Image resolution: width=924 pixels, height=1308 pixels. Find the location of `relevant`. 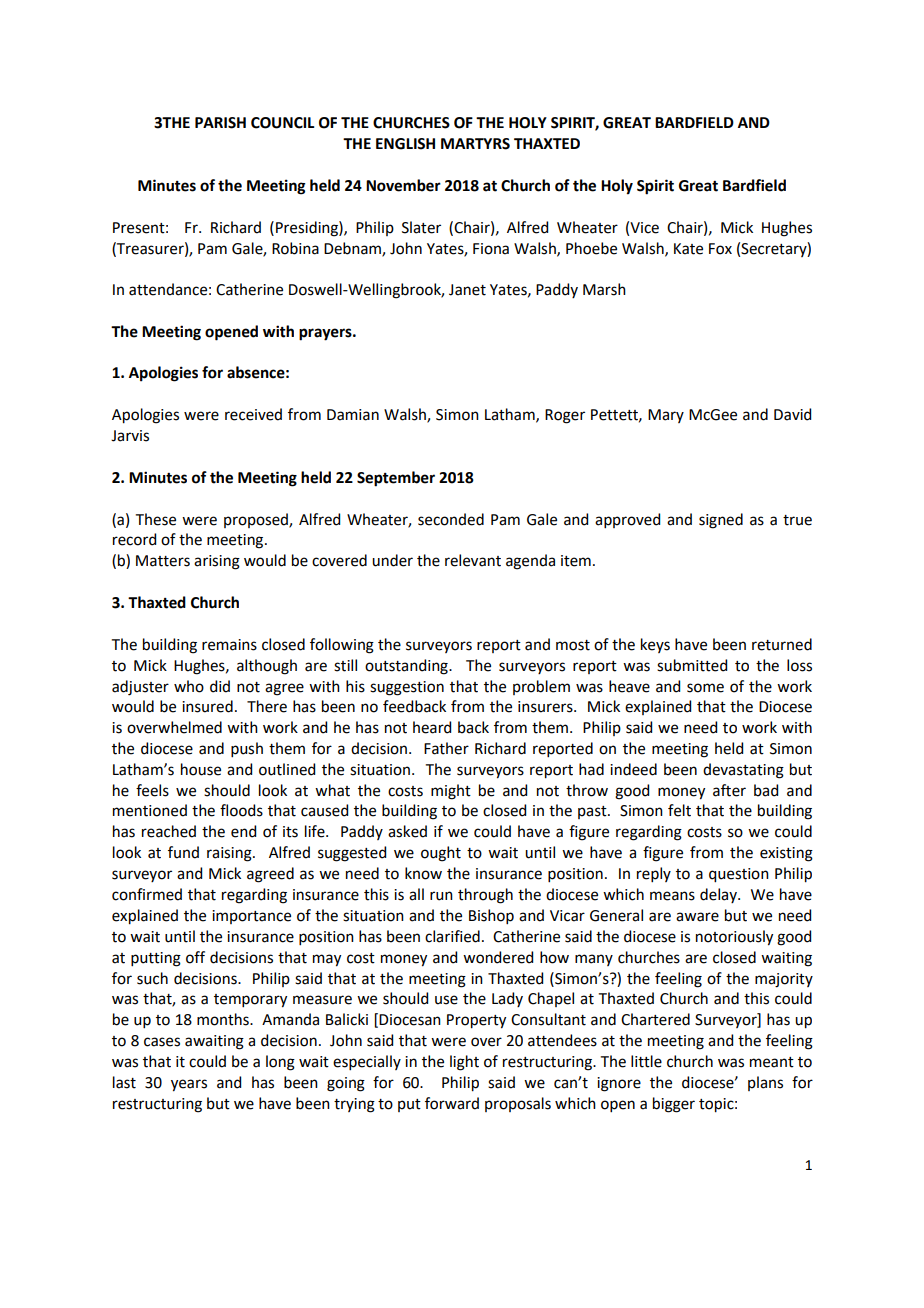

relevant is located at coordinates (473, 560).
